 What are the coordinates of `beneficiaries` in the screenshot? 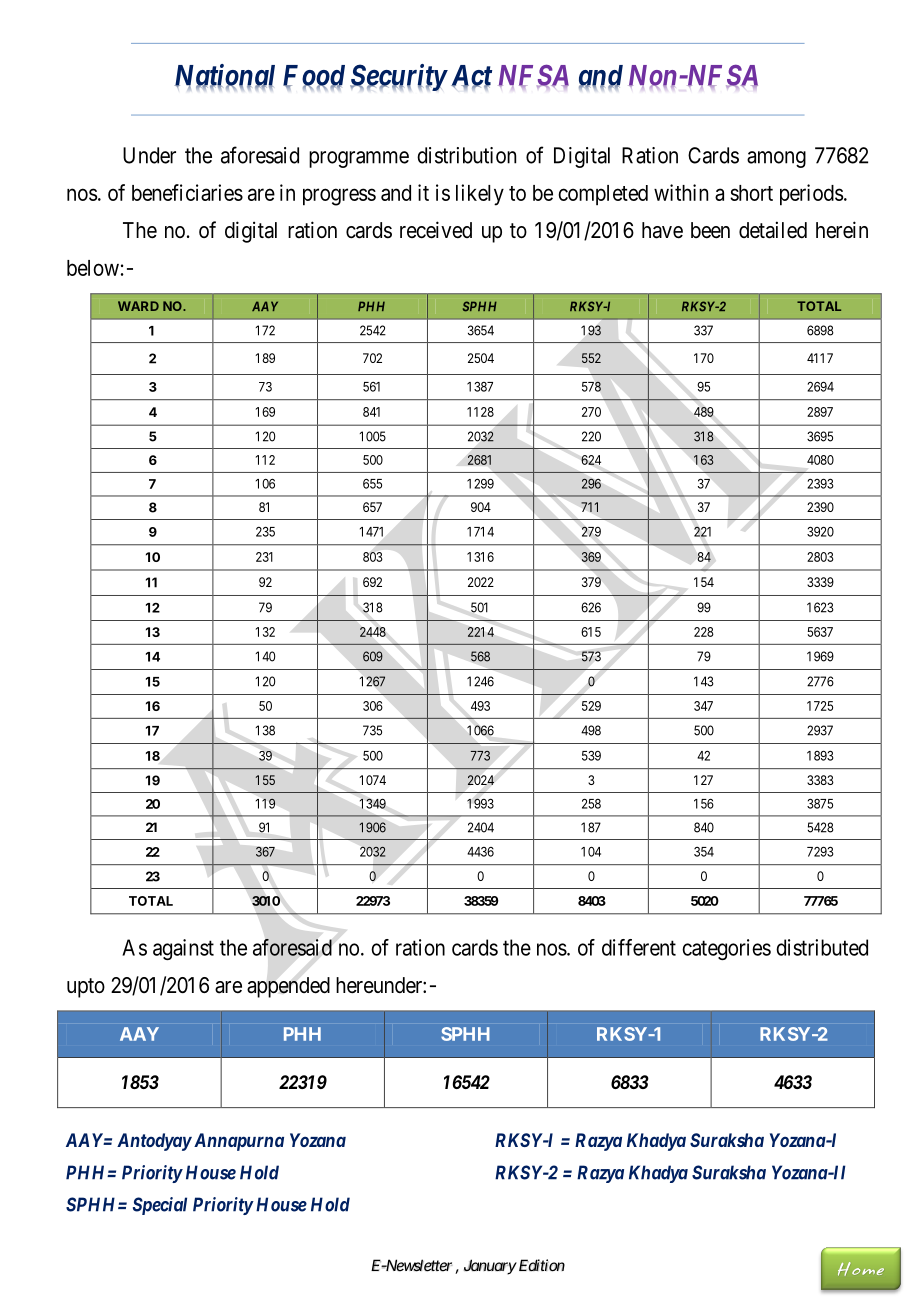 It's located at (187, 192).
